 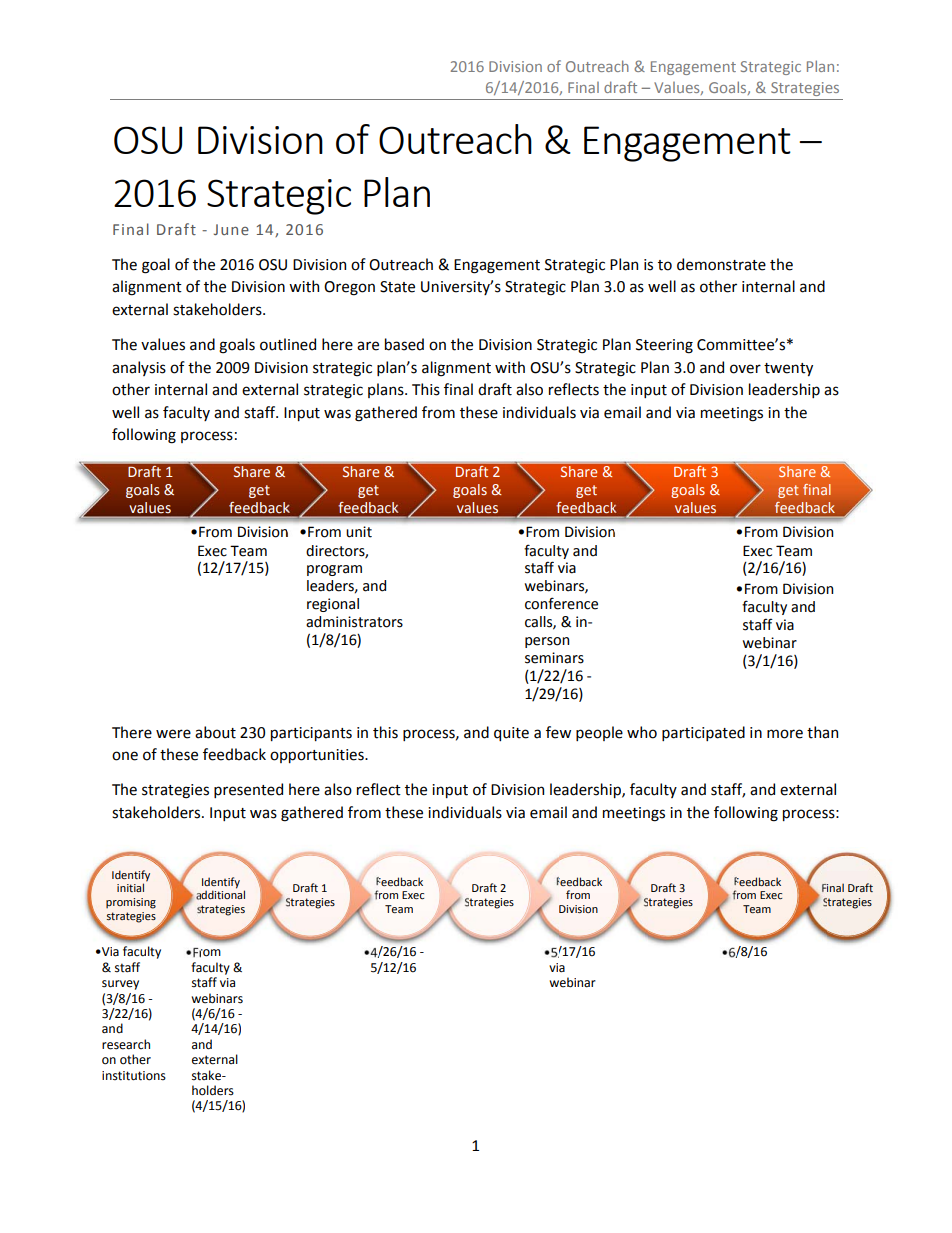 What do you see at coordinates (220, 894) in the image?
I see `additional` at bounding box center [220, 894].
